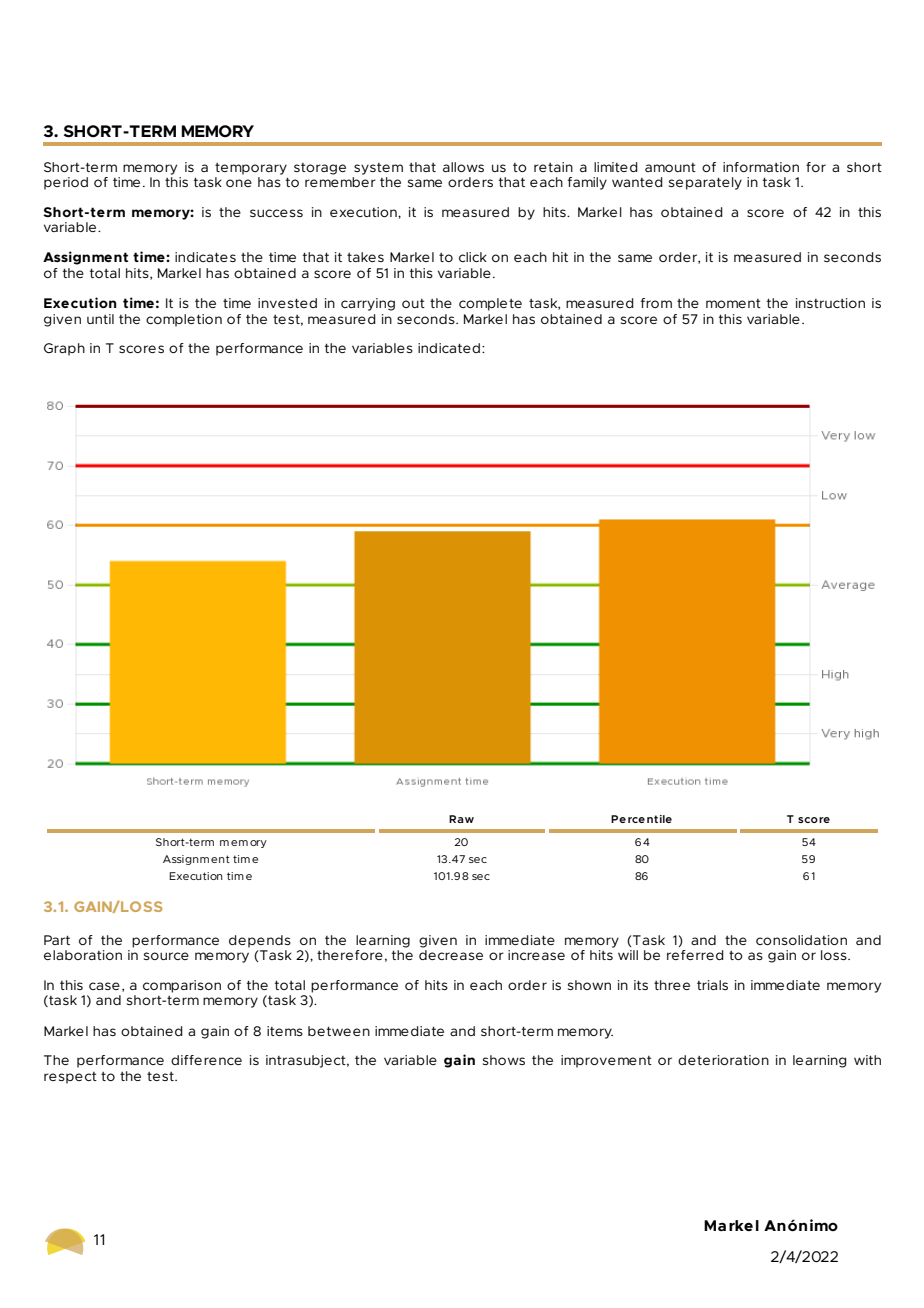 The image size is (924, 1308). What do you see at coordinates (239, 183) in the page?
I see `one` at bounding box center [239, 183].
